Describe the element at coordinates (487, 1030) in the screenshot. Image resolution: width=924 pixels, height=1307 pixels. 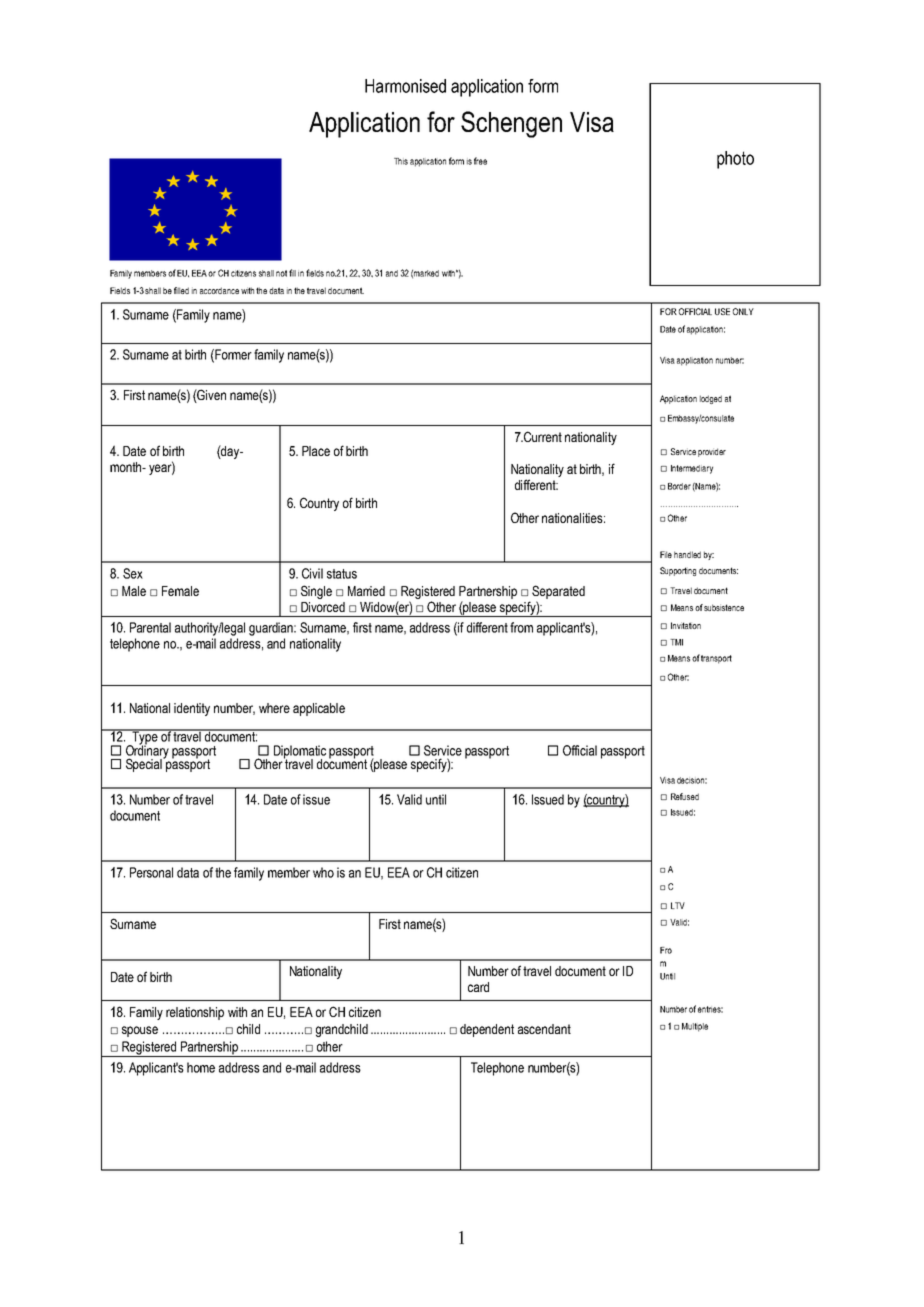
I see `dependent` at that location.
